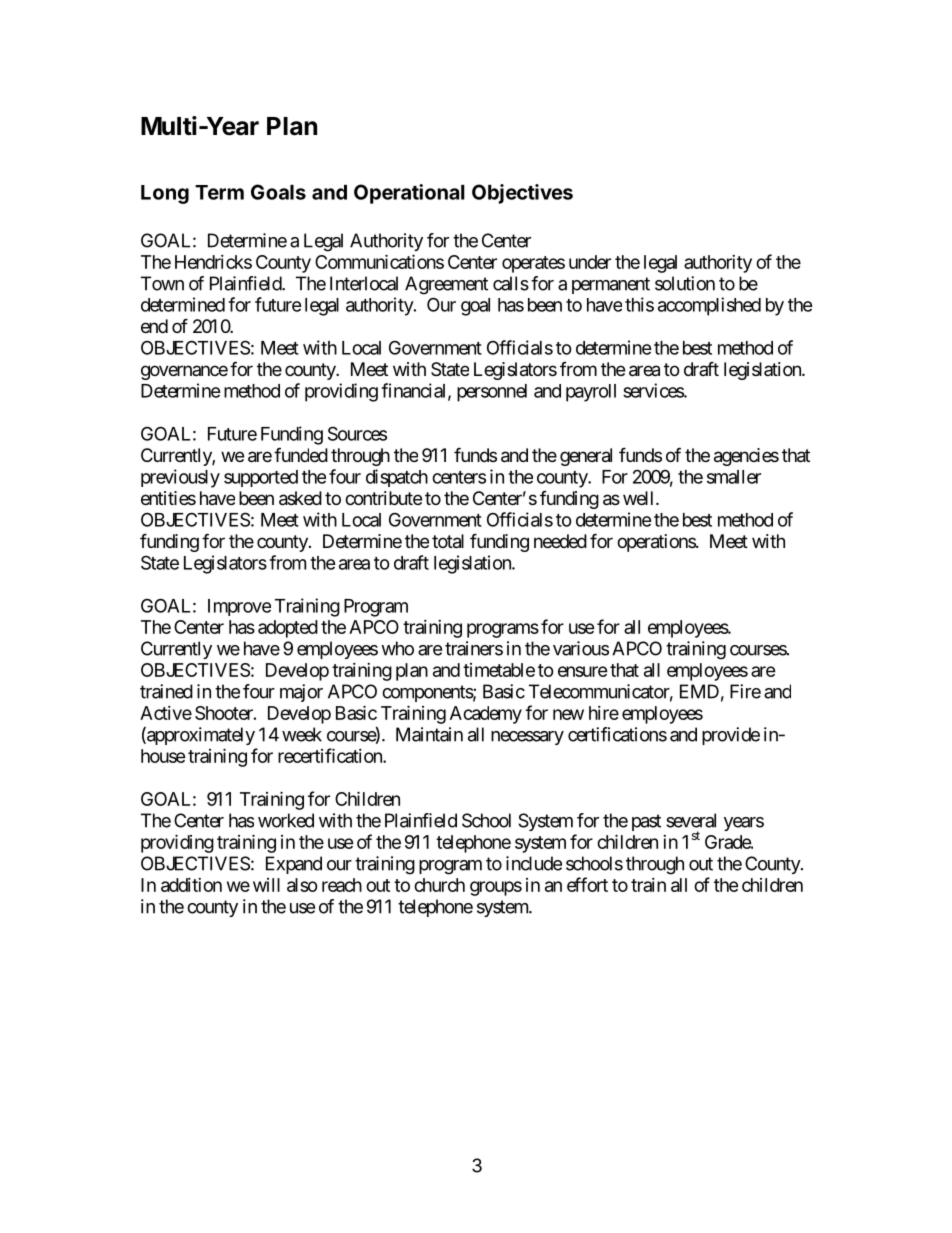 The height and width of the screenshot is (1233, 952). I want to click on personnel, so click(492, 393).
